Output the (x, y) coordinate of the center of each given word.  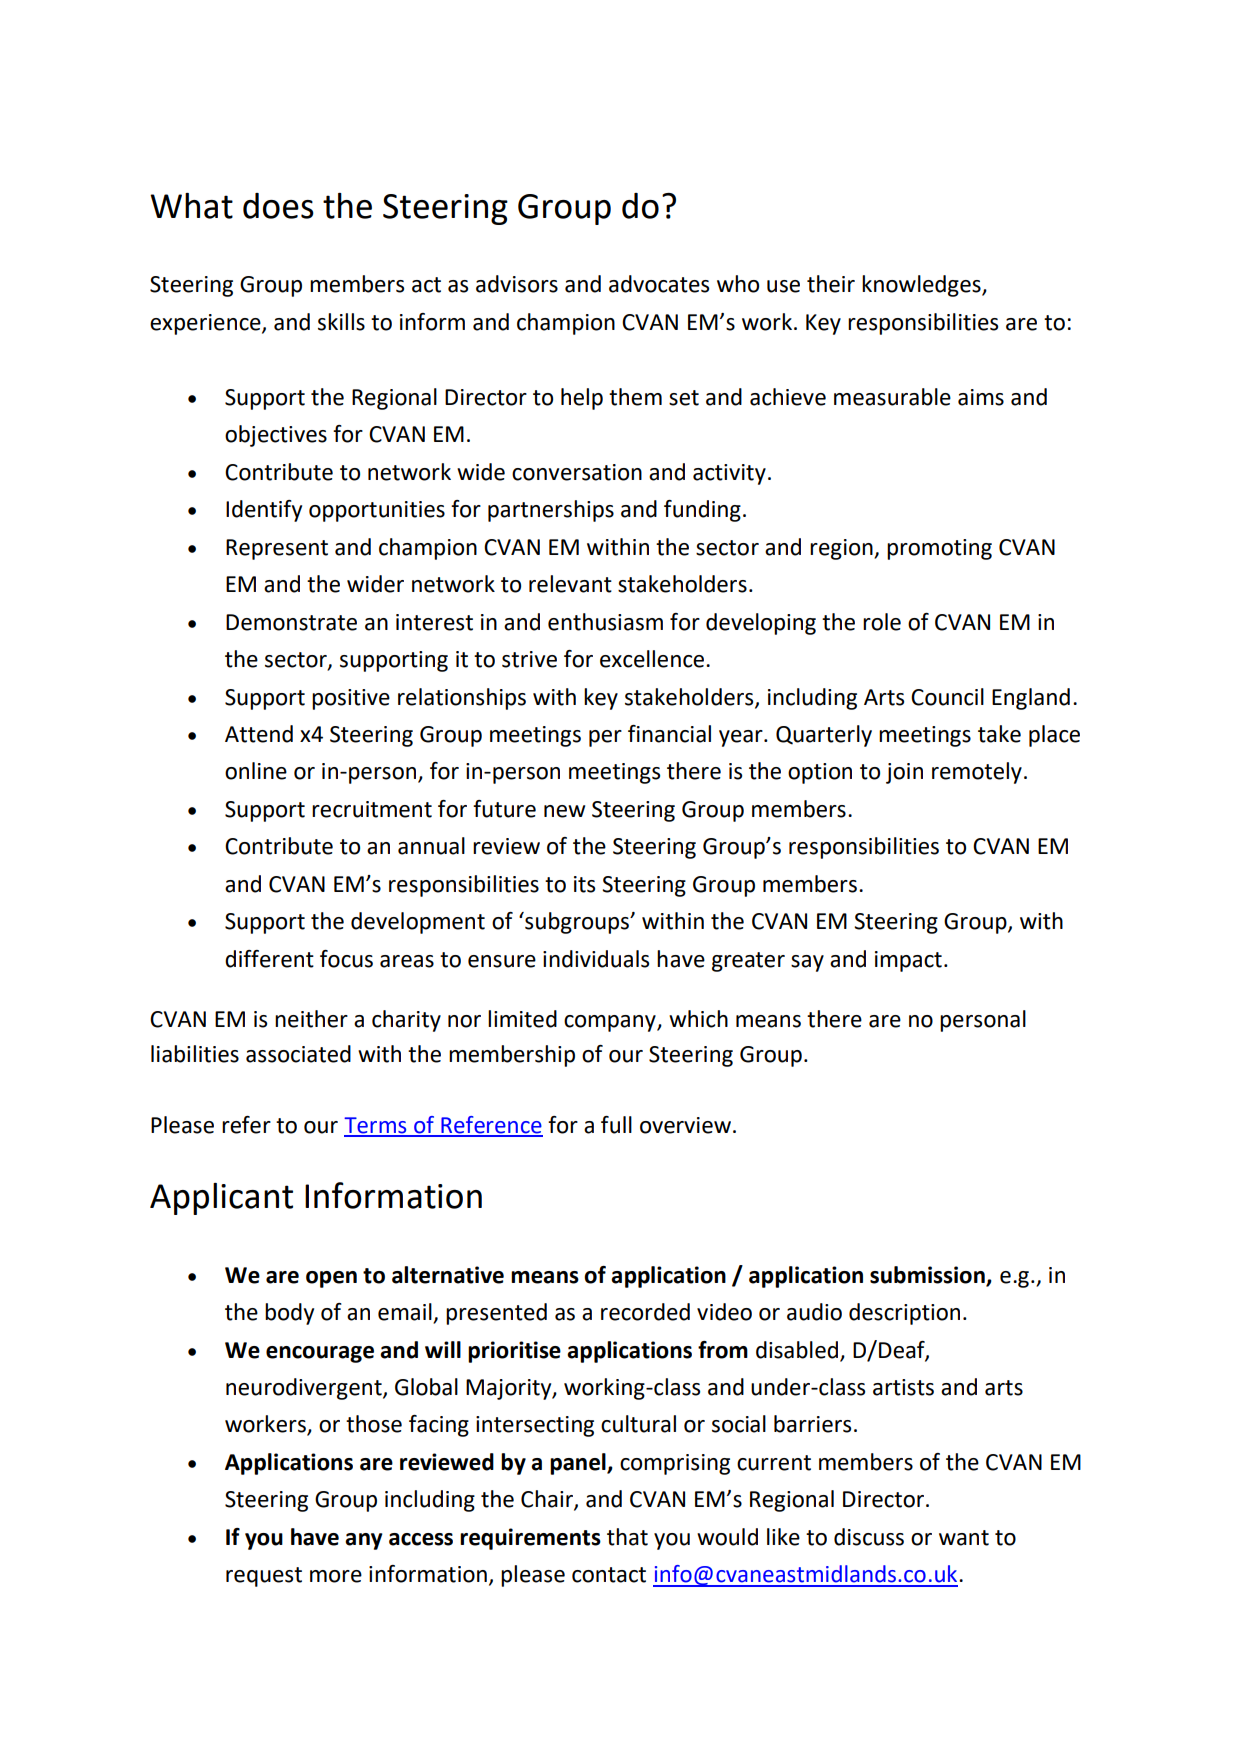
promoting (939, 549)
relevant (570, 584)
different (269, 959)
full (616, 1125)
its (584, 884)
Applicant (221, 1199)
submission (927, 1275)
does (278, 206)
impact (908, 961)
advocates (659, 284)
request (264, 1577)
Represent (277, 549)
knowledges (922, 286)
